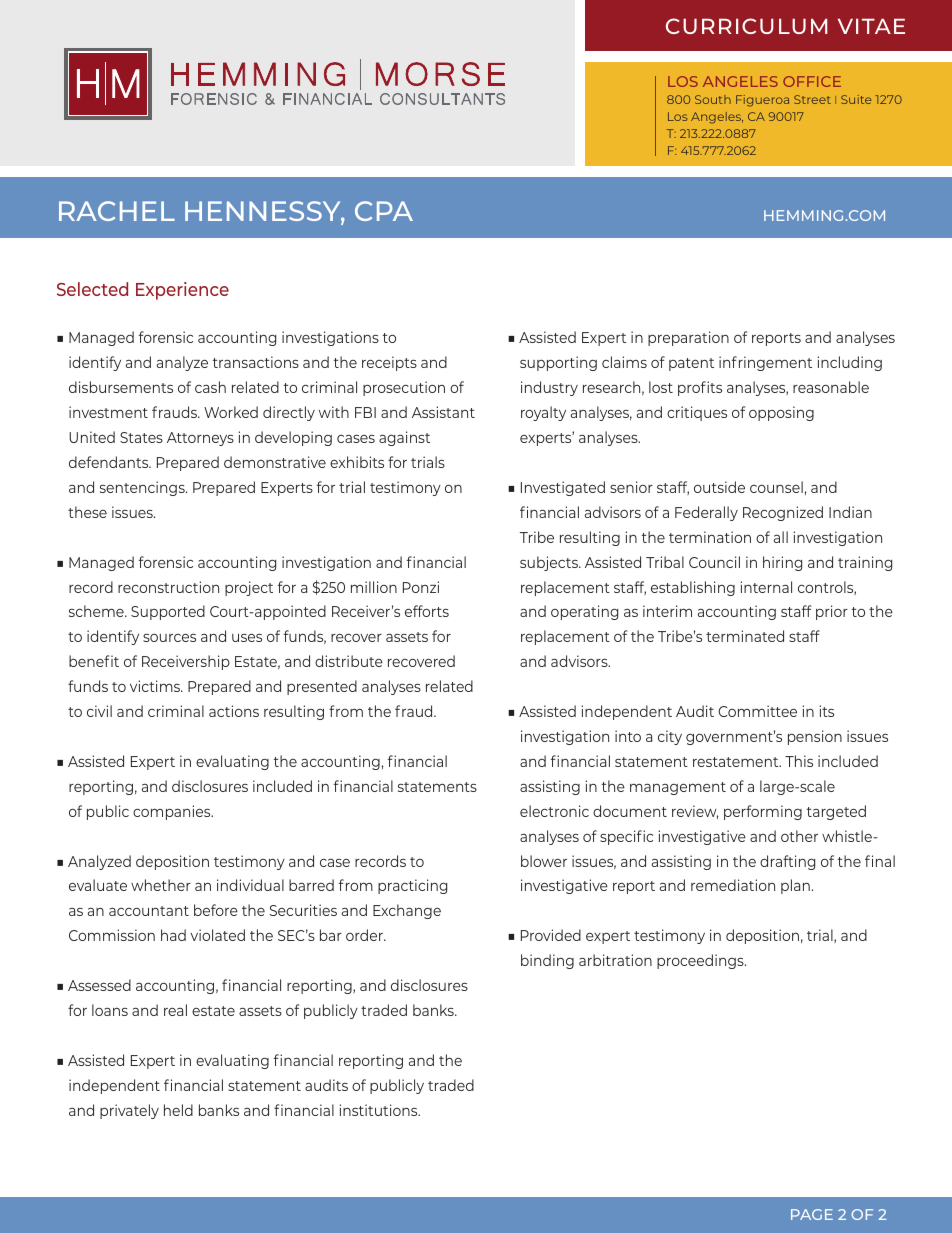  Describe the element at coordinates (427, 611) in the screenshot. I see `efforts` at that location.
